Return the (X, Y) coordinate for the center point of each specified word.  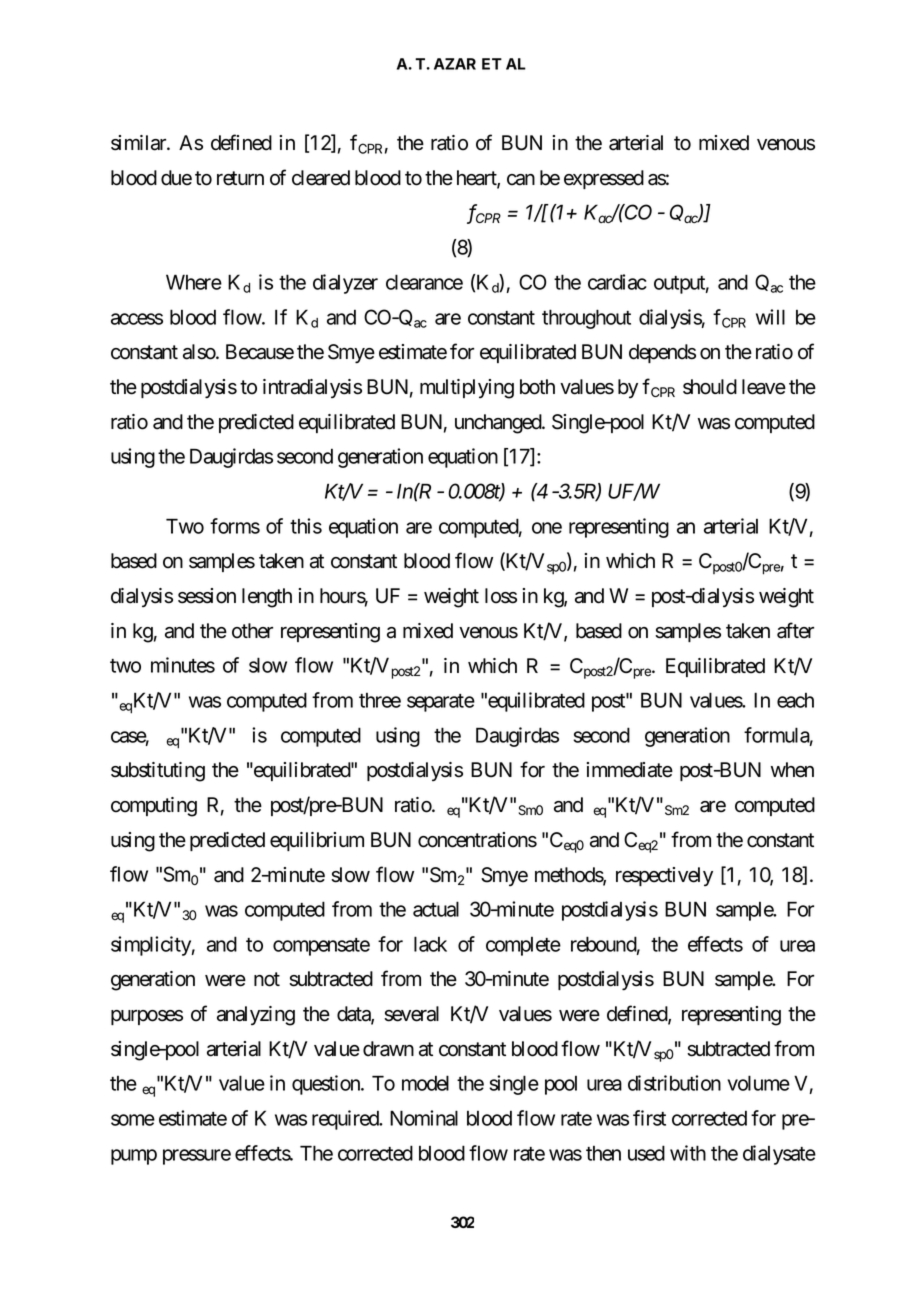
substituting (158, 772)
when (792, 770)
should (710, 387)
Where (194, 282)
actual (436, 909)
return (240, 178)
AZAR (455, 64)
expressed (604, 179)
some (133, 1120)
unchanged (499, 424)
